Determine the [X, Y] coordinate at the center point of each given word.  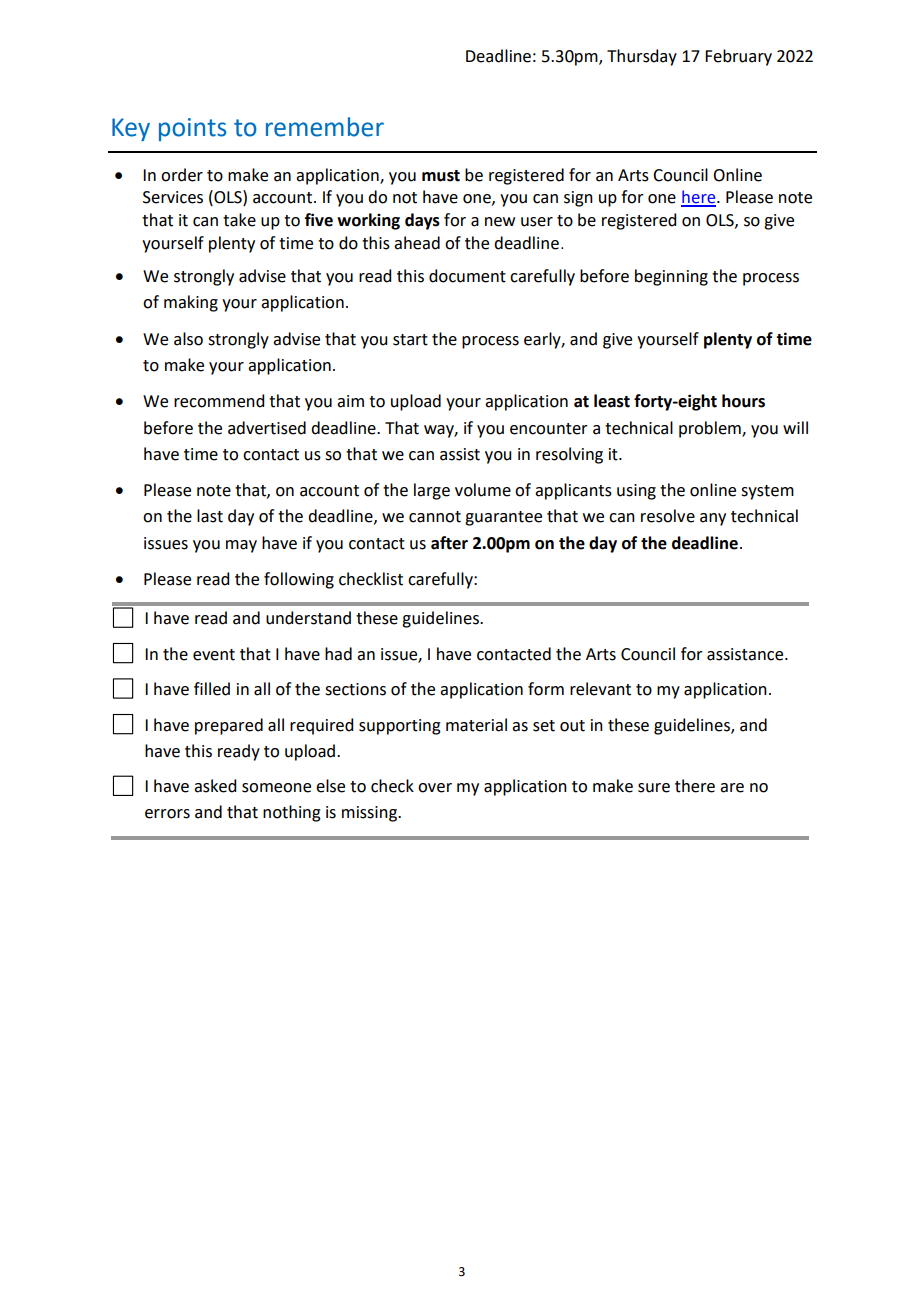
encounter [549, 429]
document [467, 276]
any [713, 519]
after [449, 543]
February [738, 57]
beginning [671, 277]
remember [325, 127]
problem [711, 429]
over [435, 788]
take [239, 220]
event [214, 655]
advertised [267, 428]
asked [215, 786]
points [193, 129]
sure [654, 788]
